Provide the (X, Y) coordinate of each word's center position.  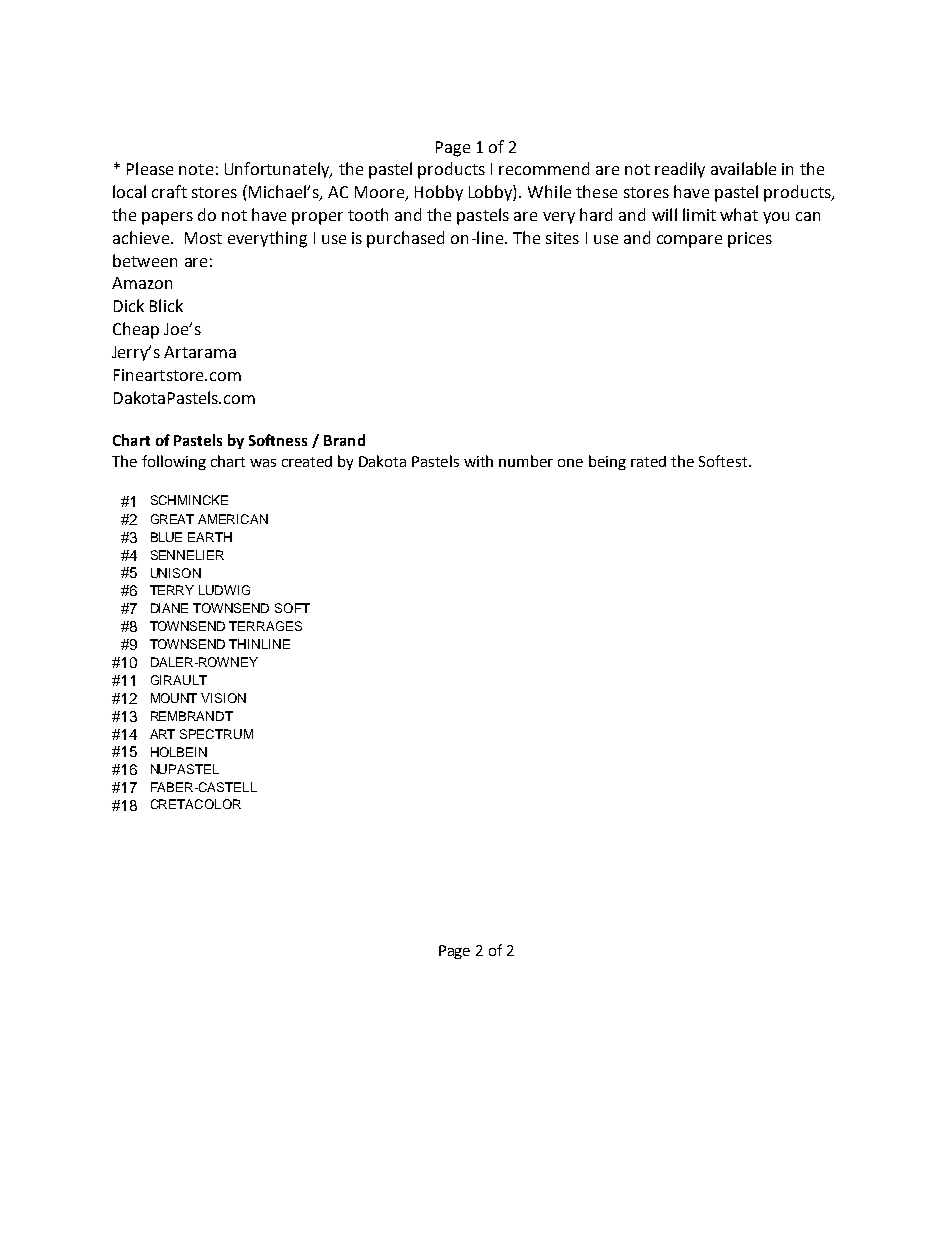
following (174, 462)
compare (689, 241)
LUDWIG (224, 590)
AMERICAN (233, 519)
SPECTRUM (216, 734)
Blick (166, 305)
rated (648, 461)
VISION (223, 698)
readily (680, 170)
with (478, 461)
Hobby (439, 193)
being (607, 462)
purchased (405, 239)
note (196, 169)
